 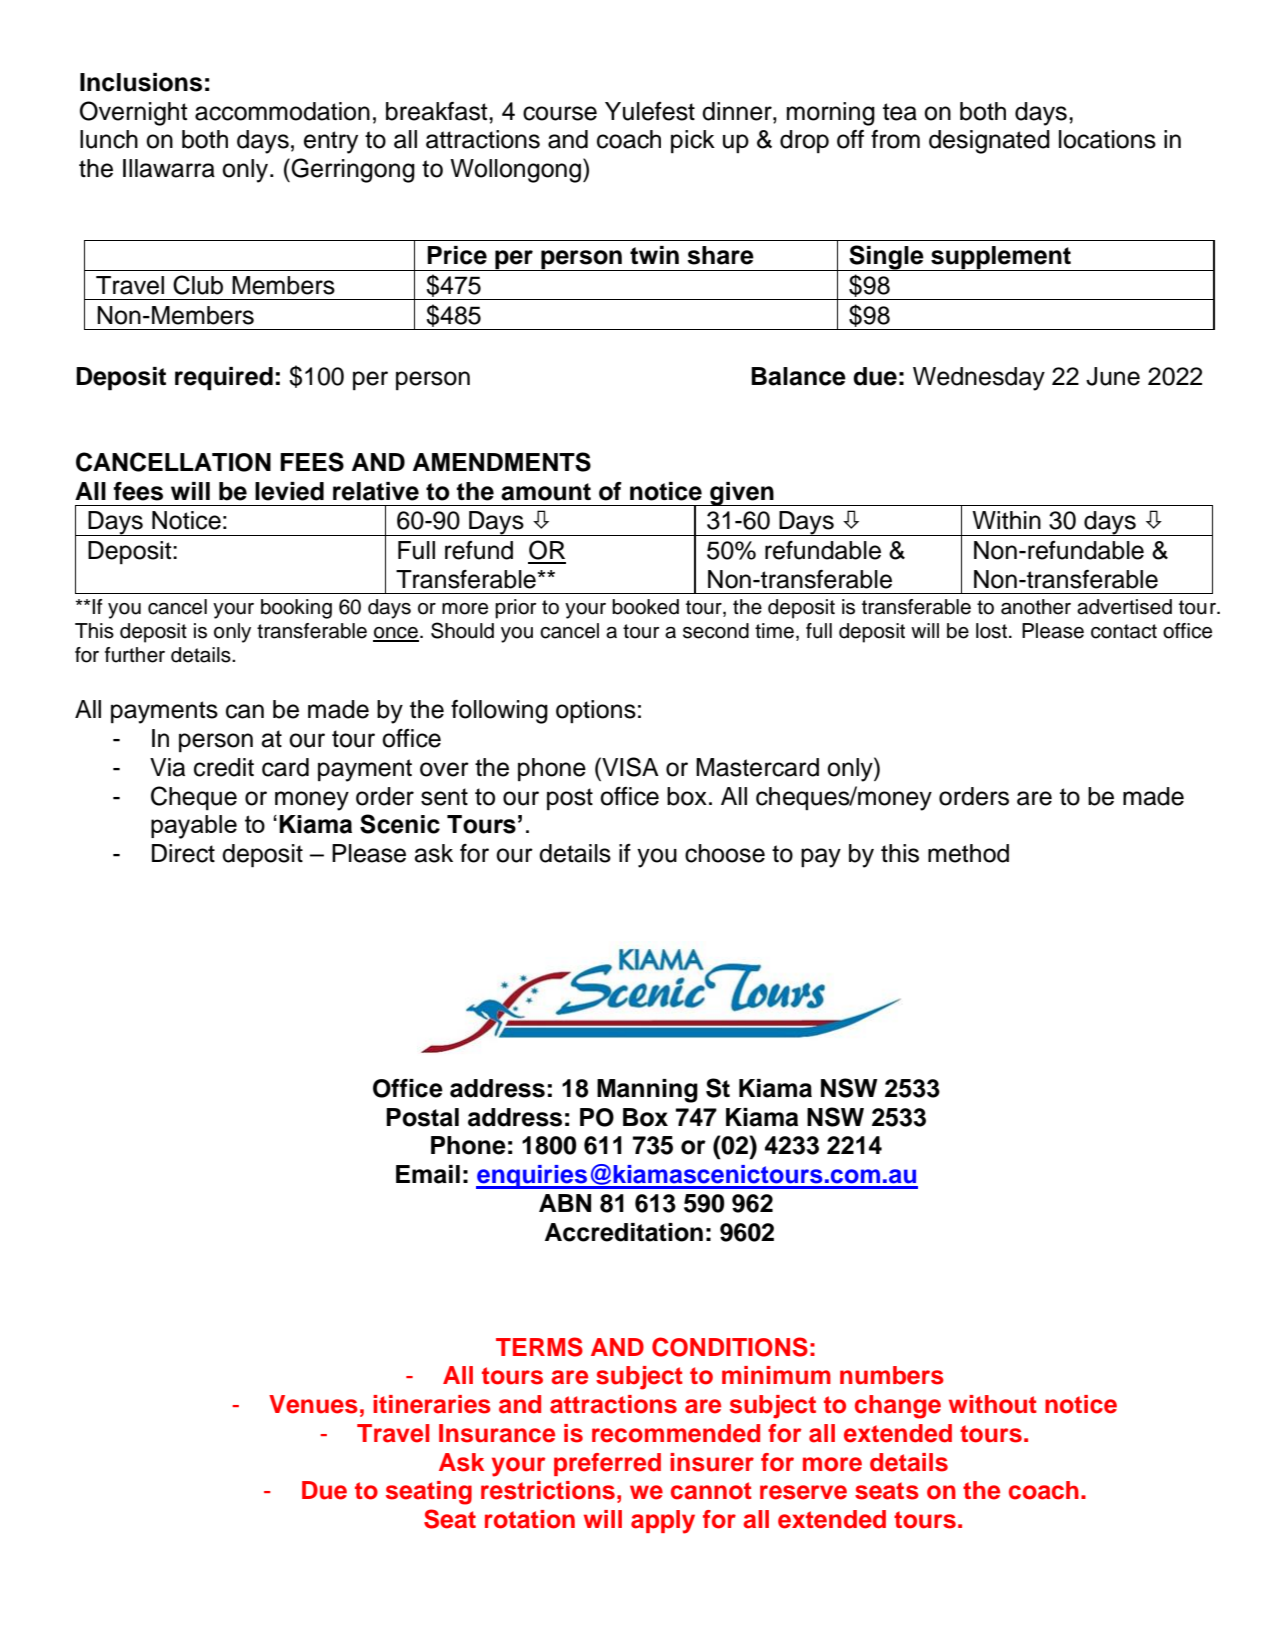 What do you see at coordinates (194, 827) in the page?
I see `payable` at bounding box center [194, 827].
